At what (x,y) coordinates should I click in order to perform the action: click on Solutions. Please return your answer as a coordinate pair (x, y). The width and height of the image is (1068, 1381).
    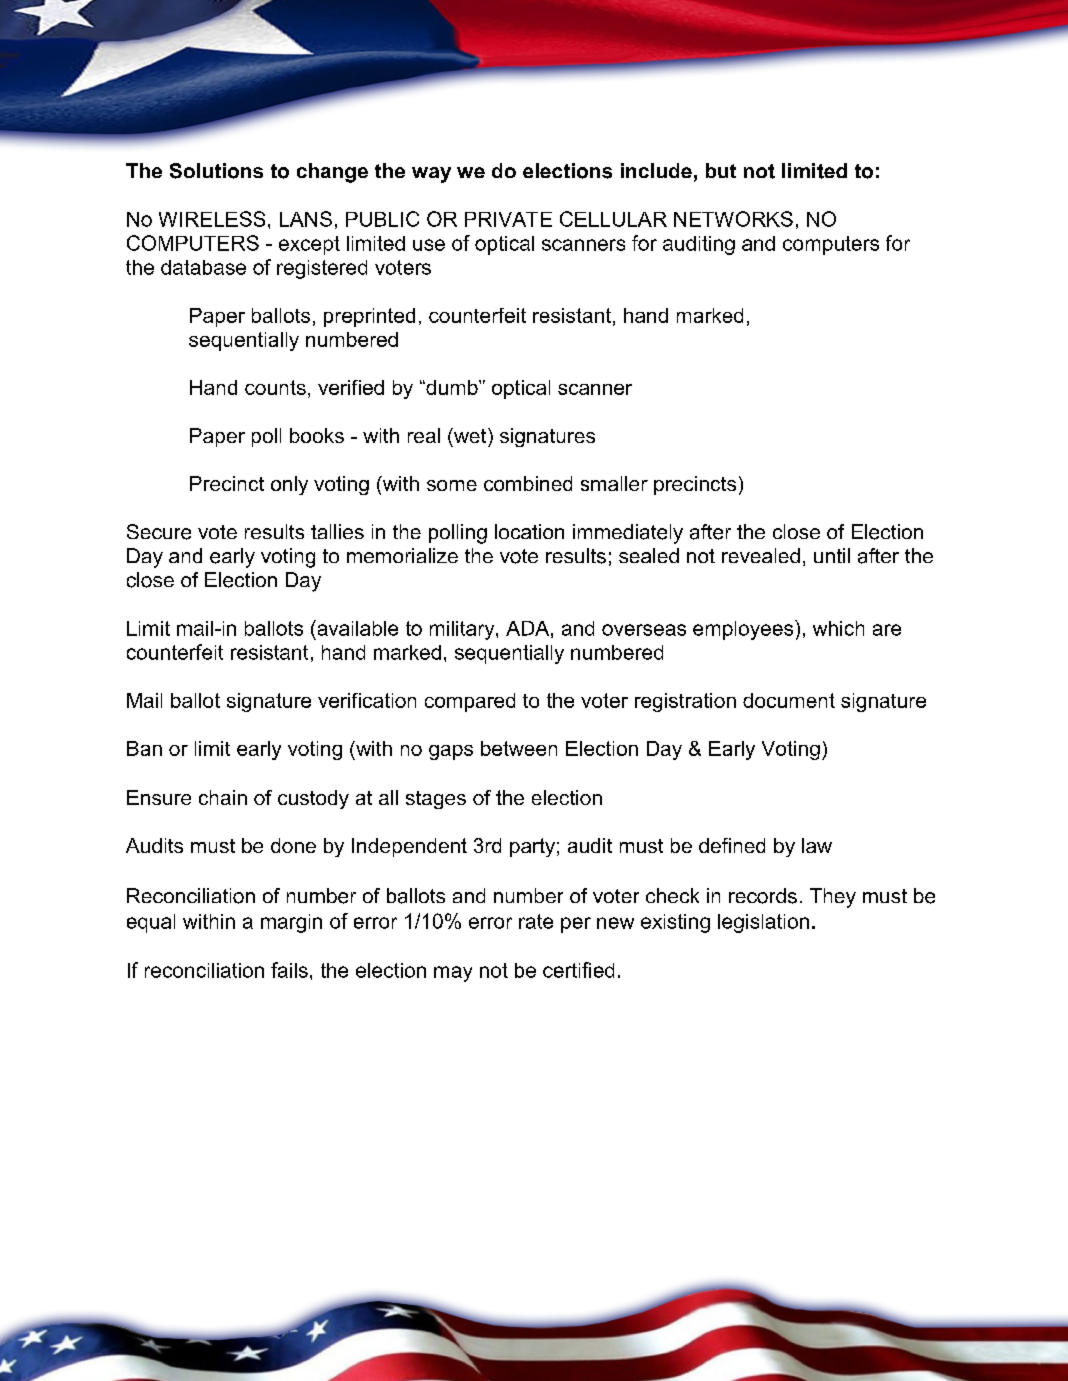
    Looking at the image, I should click on (216, 171).
